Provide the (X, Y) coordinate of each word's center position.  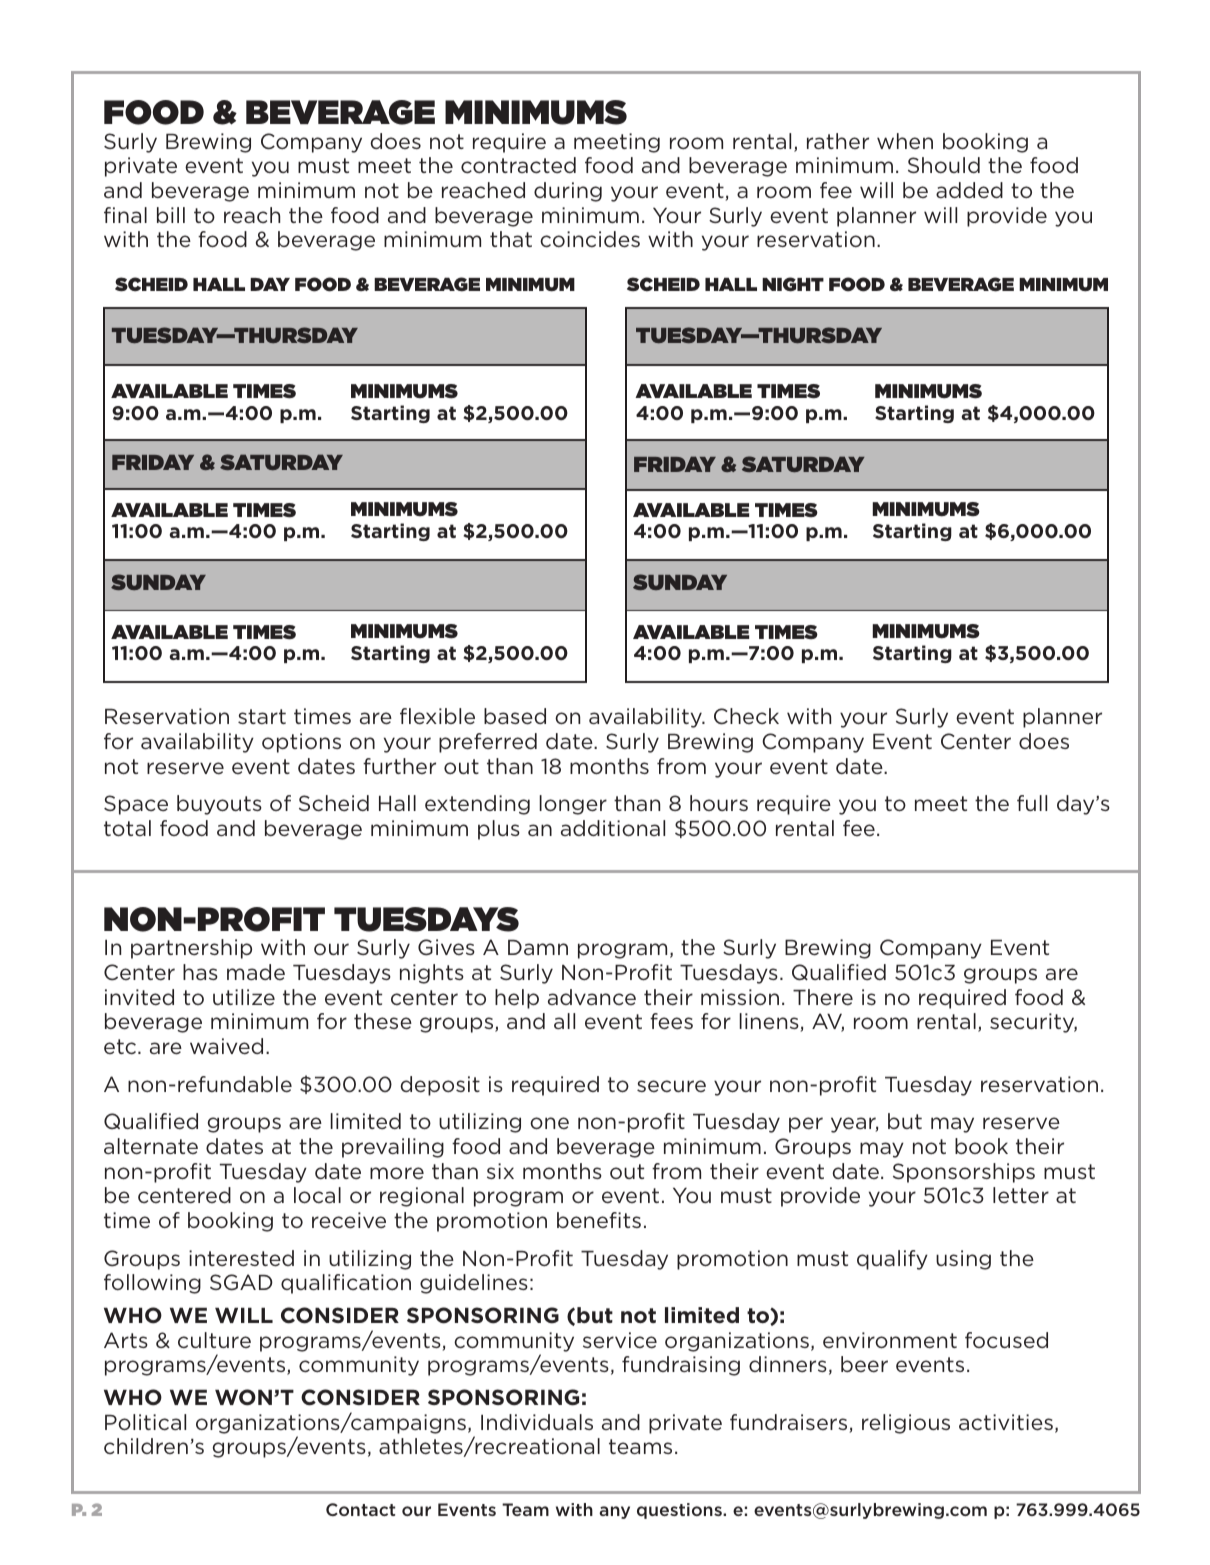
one (549, 1123)
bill (171, 215)
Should (944, 165)
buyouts (219, 805)
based (515, 716)
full (1032, 803)
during (568, 192)
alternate (151, 1146)
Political (145, 1422)
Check (746, 716)
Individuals (537, 1422)
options (301, 743)
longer (573, 805)
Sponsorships (964, 1173)
